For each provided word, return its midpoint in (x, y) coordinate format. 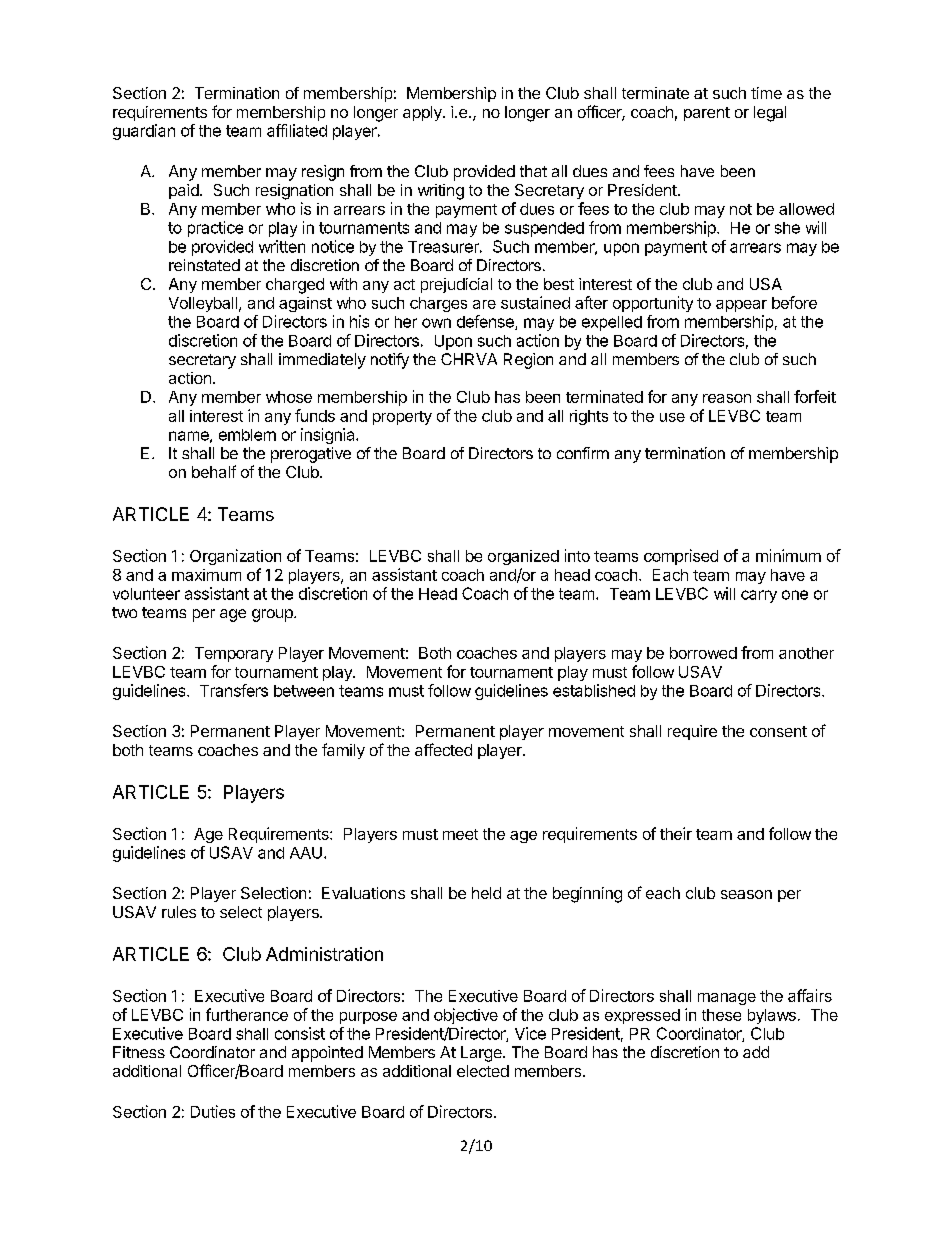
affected (443, 749)
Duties (213, 1111)
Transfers (234, 690)
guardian (144, 132)
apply (423, 113)
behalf (214, 471)
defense (486, 322)
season (746, 894)
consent (778, 731)
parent (707, 114)
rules (179, 912)
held (486, 893)
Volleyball (203, 304)
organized (523, 557)
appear (741, 306)
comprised (681, 557)
